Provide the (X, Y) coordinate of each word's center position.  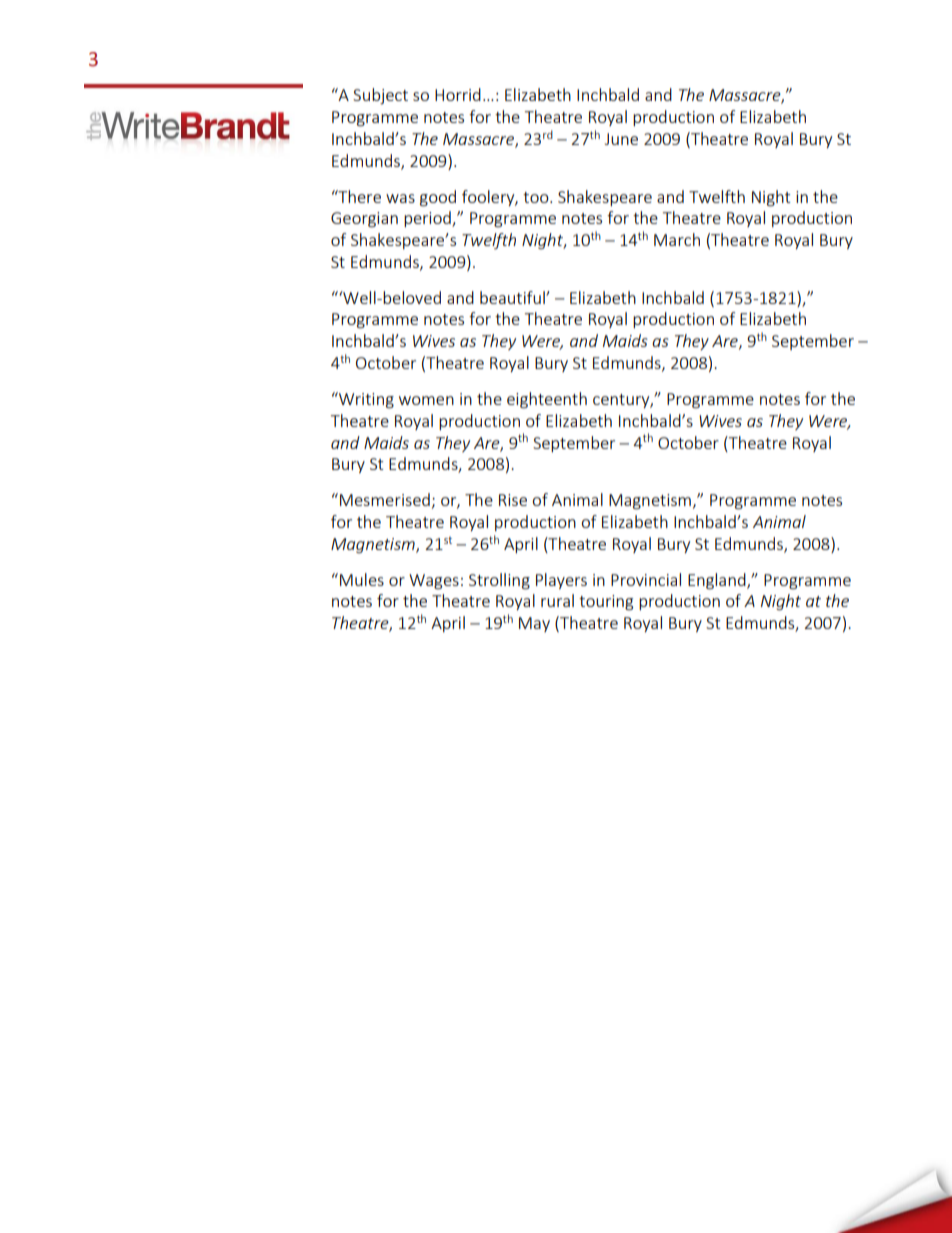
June (621, 139)
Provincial (646, 579)
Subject (380, 96)
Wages (434, 582)
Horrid (458, 94)
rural (557, 600)
